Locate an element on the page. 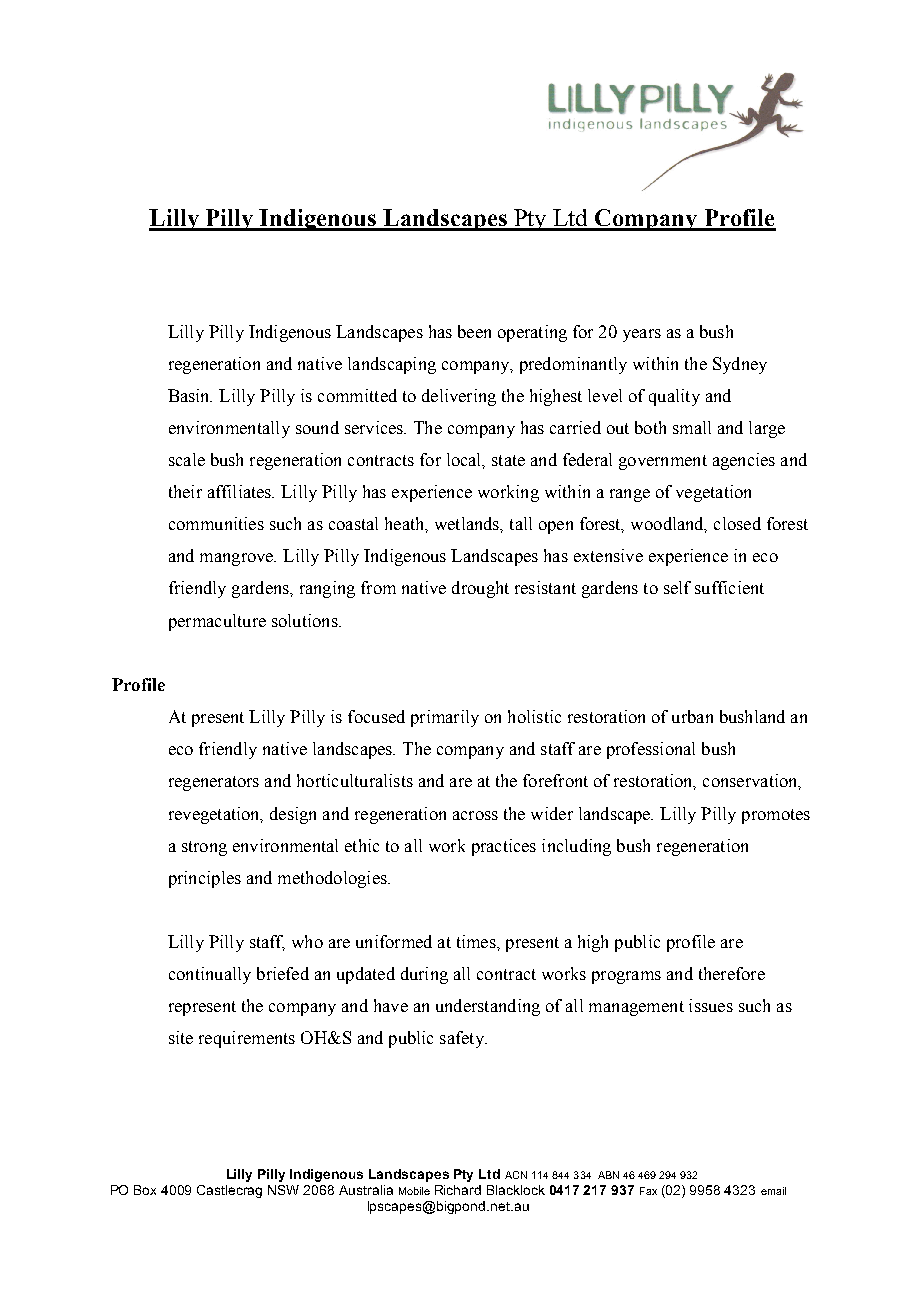  Fax is located at coordinates (648, 1191).
